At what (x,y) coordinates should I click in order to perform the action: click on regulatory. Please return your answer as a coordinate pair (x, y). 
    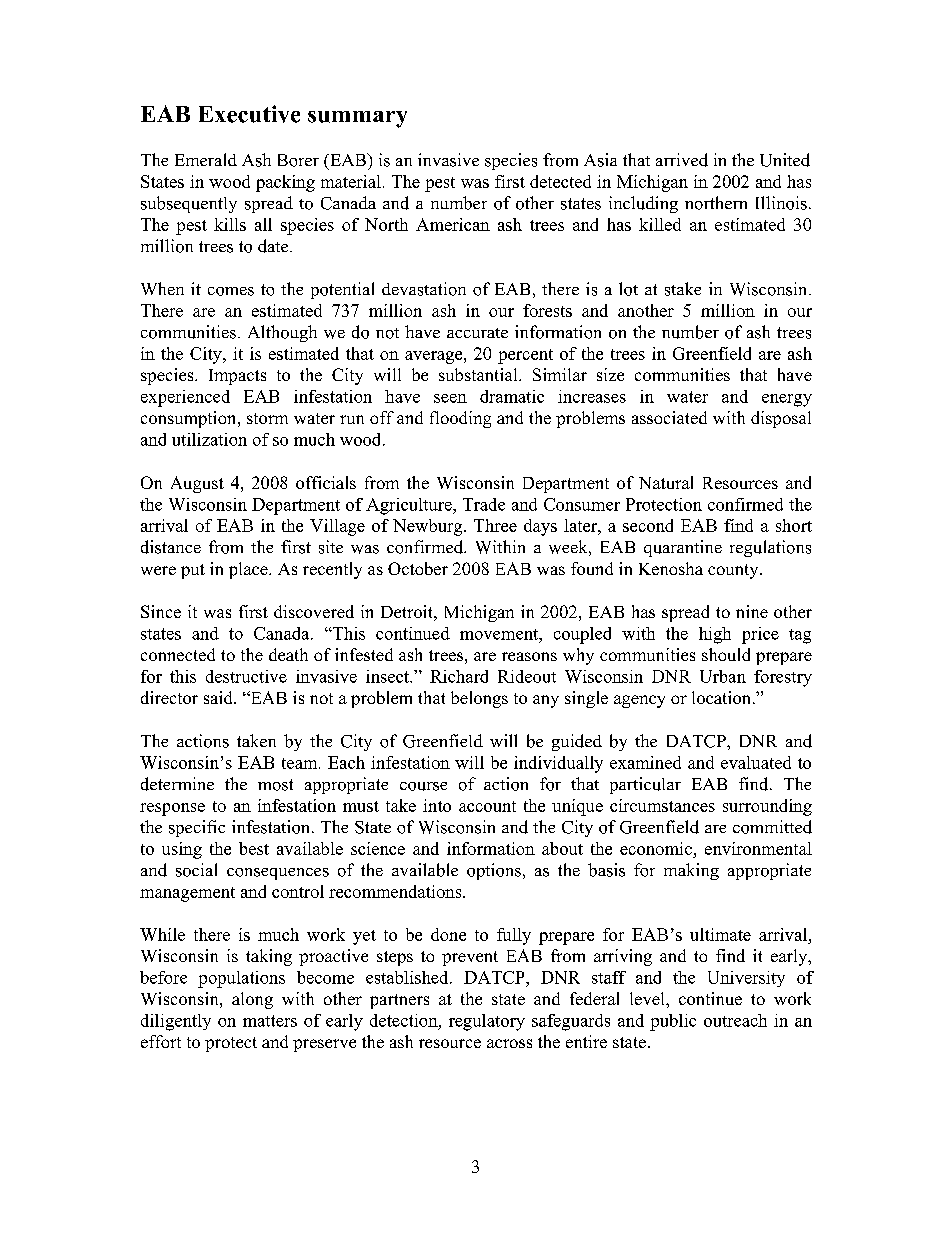
    Looking at the image, I should click on (487, 1022).
